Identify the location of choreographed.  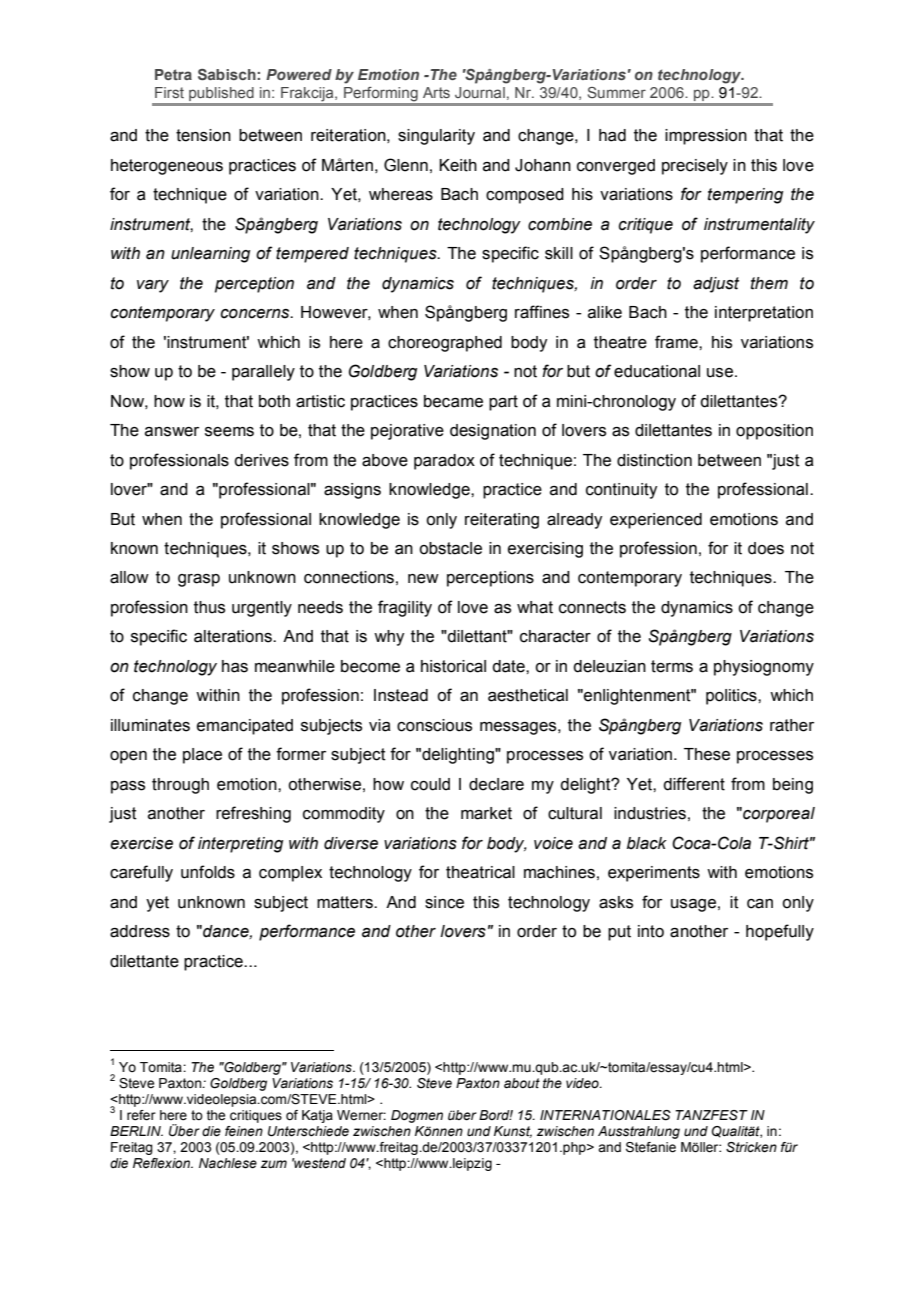
(445, 344).
